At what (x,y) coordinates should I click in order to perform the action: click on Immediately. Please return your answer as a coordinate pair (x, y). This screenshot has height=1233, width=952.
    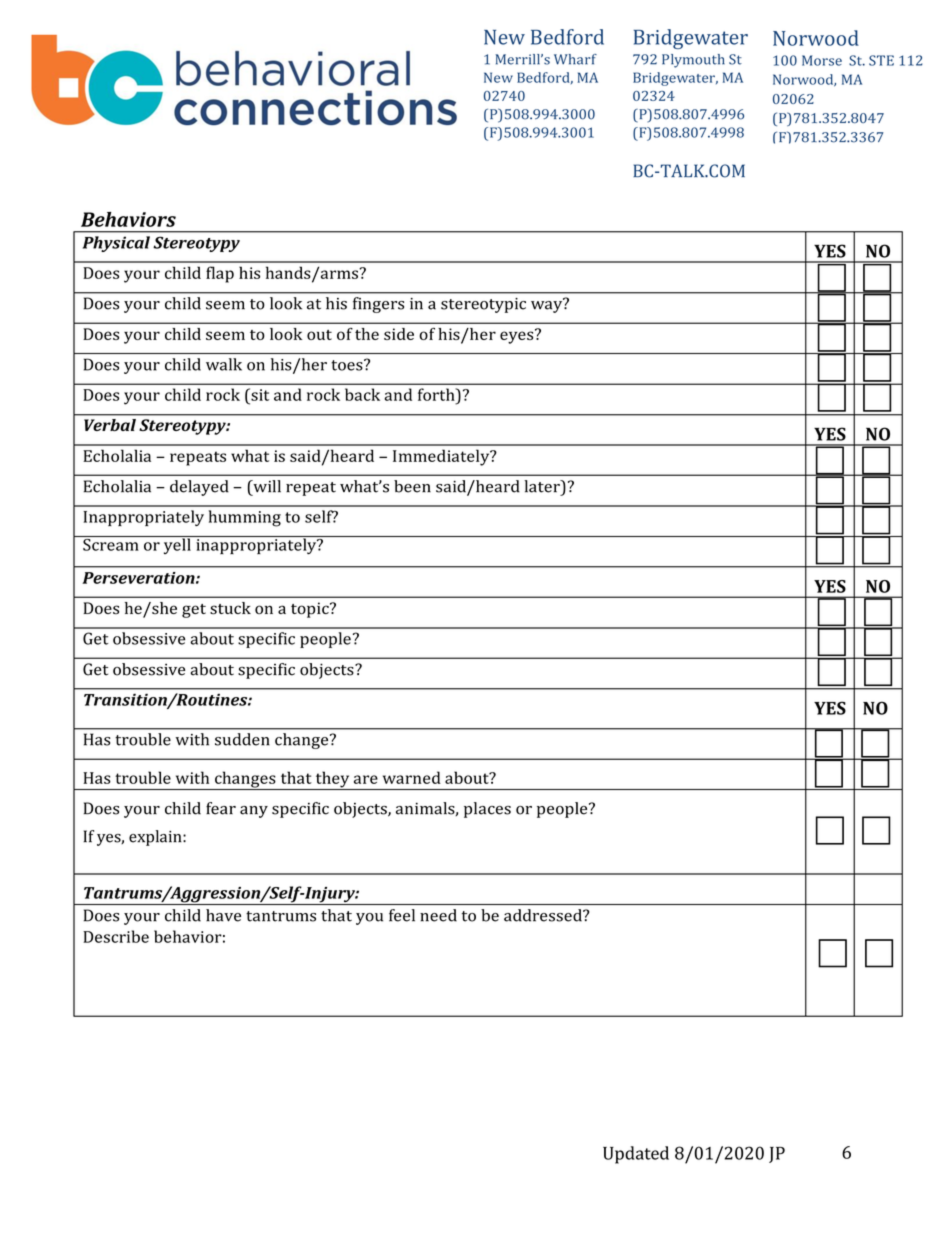
    Looking at the image, I should click on (442, 457).
